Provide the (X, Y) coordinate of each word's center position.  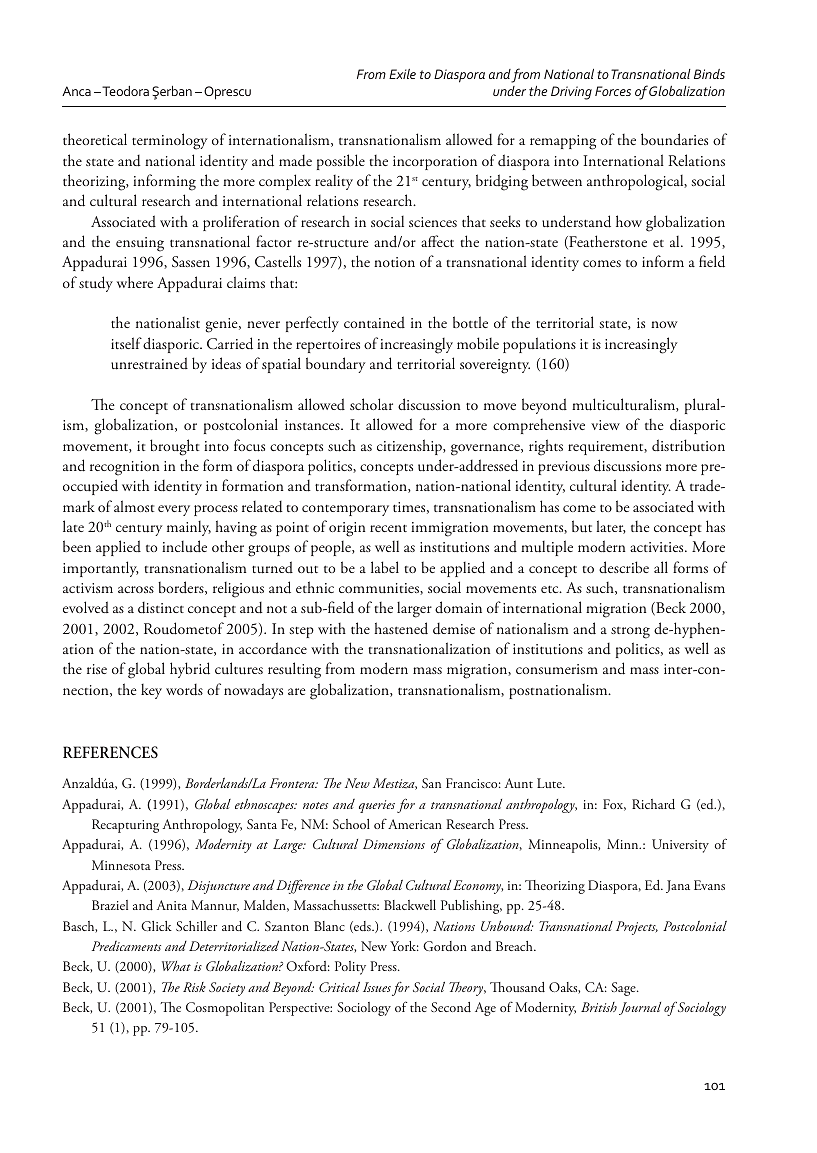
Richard (653, 804)
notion (394, 262)
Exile (402, 74)
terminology (169, 141)
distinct (161, 608)
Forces (613, 91)
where (135, 282)
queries (377, 806)
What (176, 966)
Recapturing (125, 826)
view (605, 425)
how (629, 221)
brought (174, 447)
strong (630, 633)
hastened (401, 628)
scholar (371, 404)
